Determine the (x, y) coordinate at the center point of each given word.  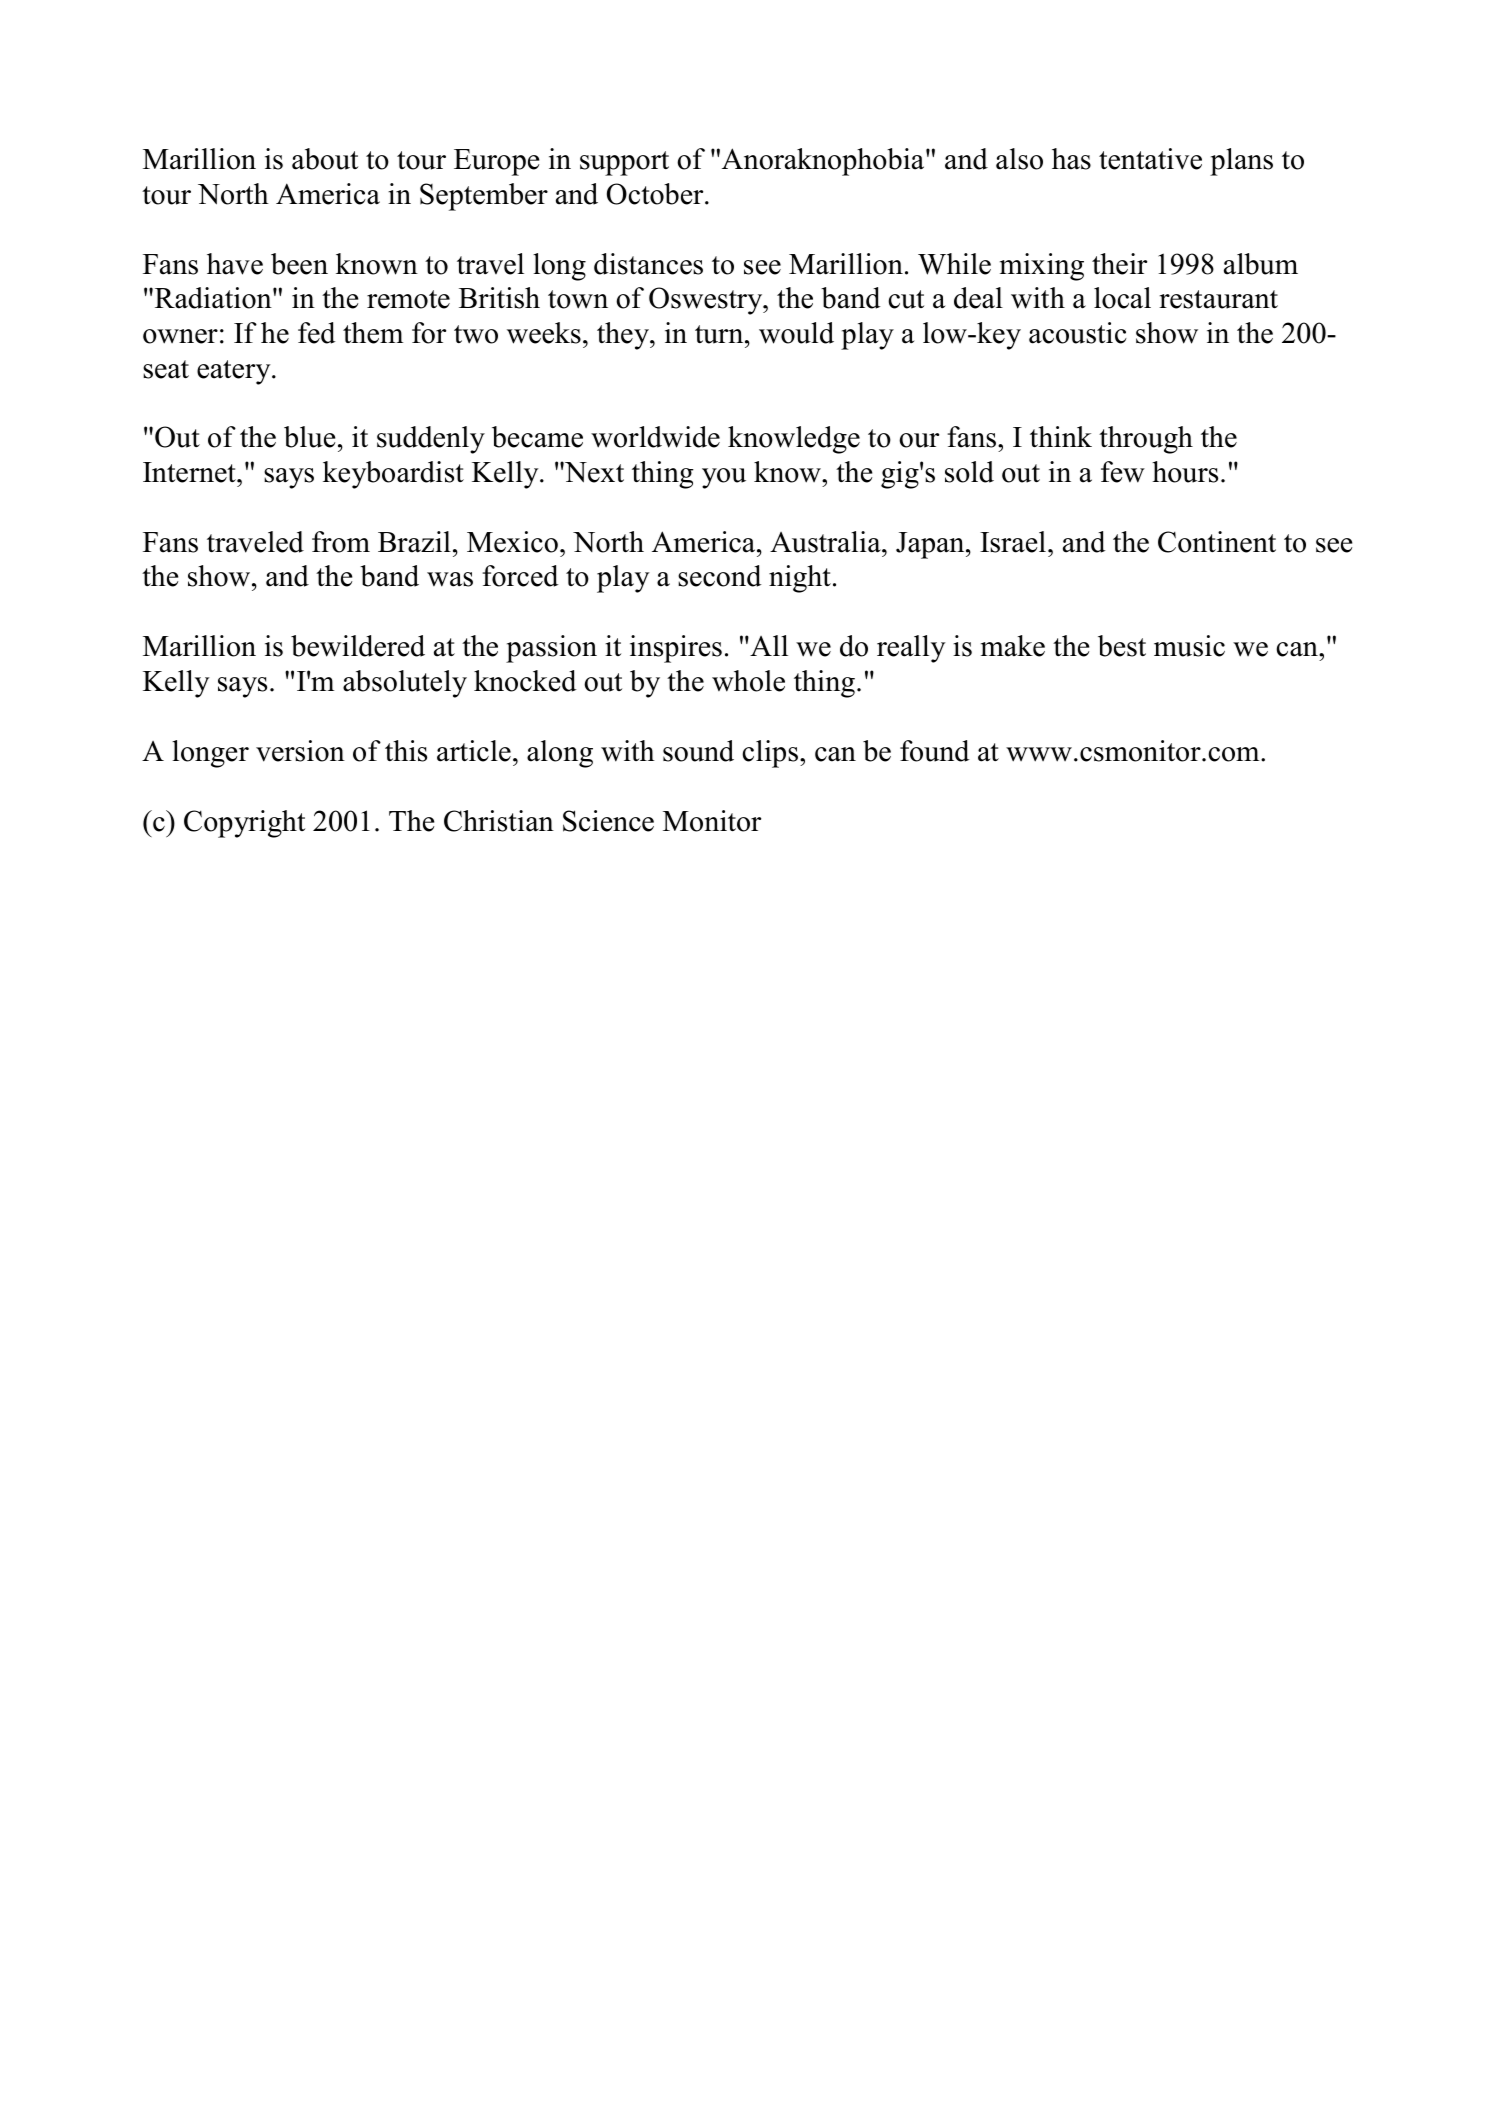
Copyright (244, 824)
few (1123, 472)
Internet (190, 472)
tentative (1150, 159)
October (656, 194)
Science (608, 821)
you (724, 478)
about (325, 159)
